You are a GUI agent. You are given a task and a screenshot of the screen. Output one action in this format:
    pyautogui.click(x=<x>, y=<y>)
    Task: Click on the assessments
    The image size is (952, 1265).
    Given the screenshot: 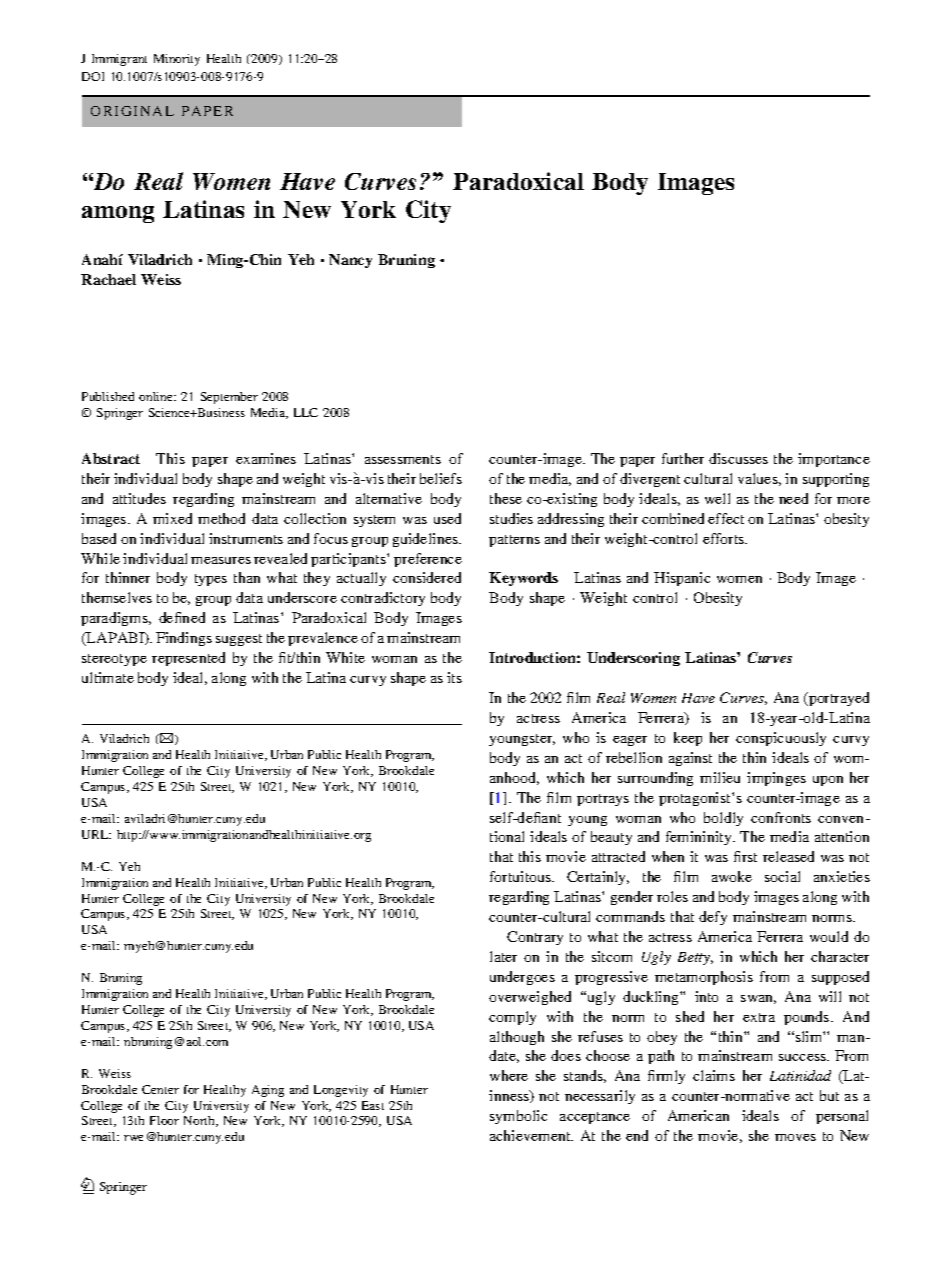 What is the action you would take?
    pyautogui.click(x=403, y=459)
